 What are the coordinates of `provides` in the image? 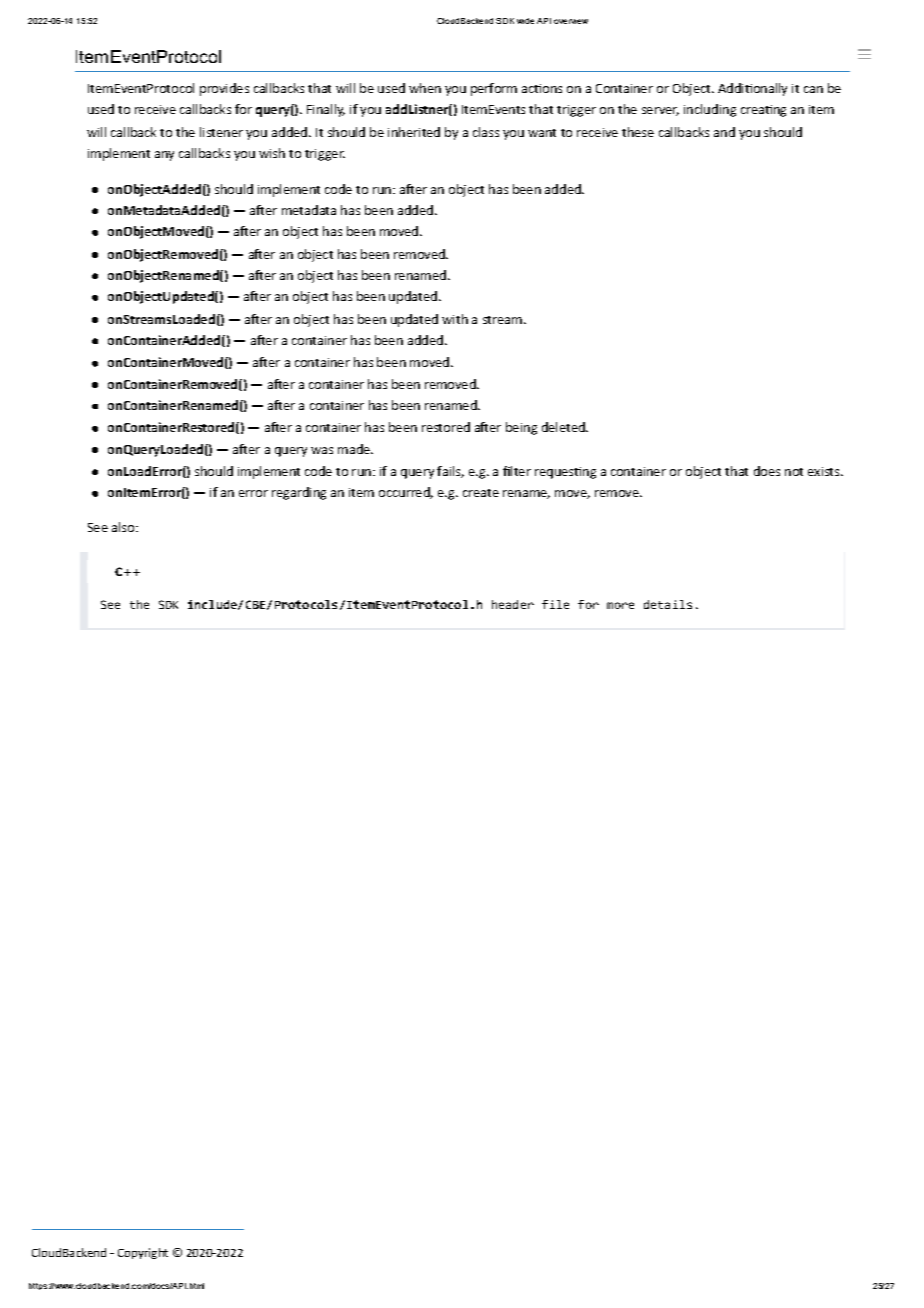 It's located at (224, 89).
